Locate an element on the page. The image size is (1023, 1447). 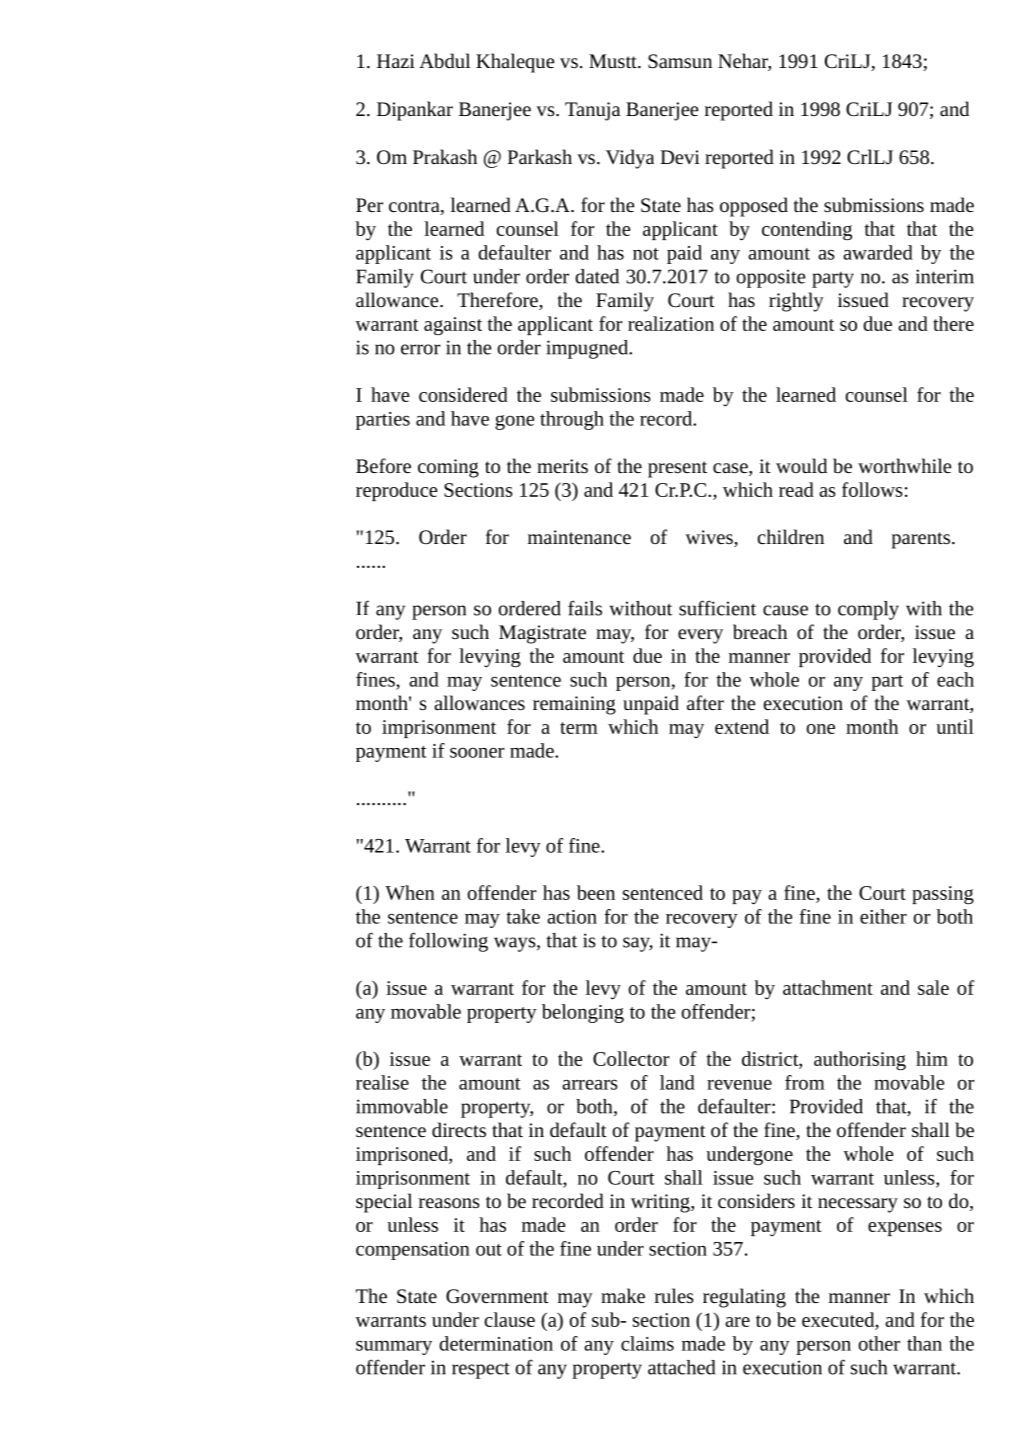
respect is located at coordinates (481, 1370).
